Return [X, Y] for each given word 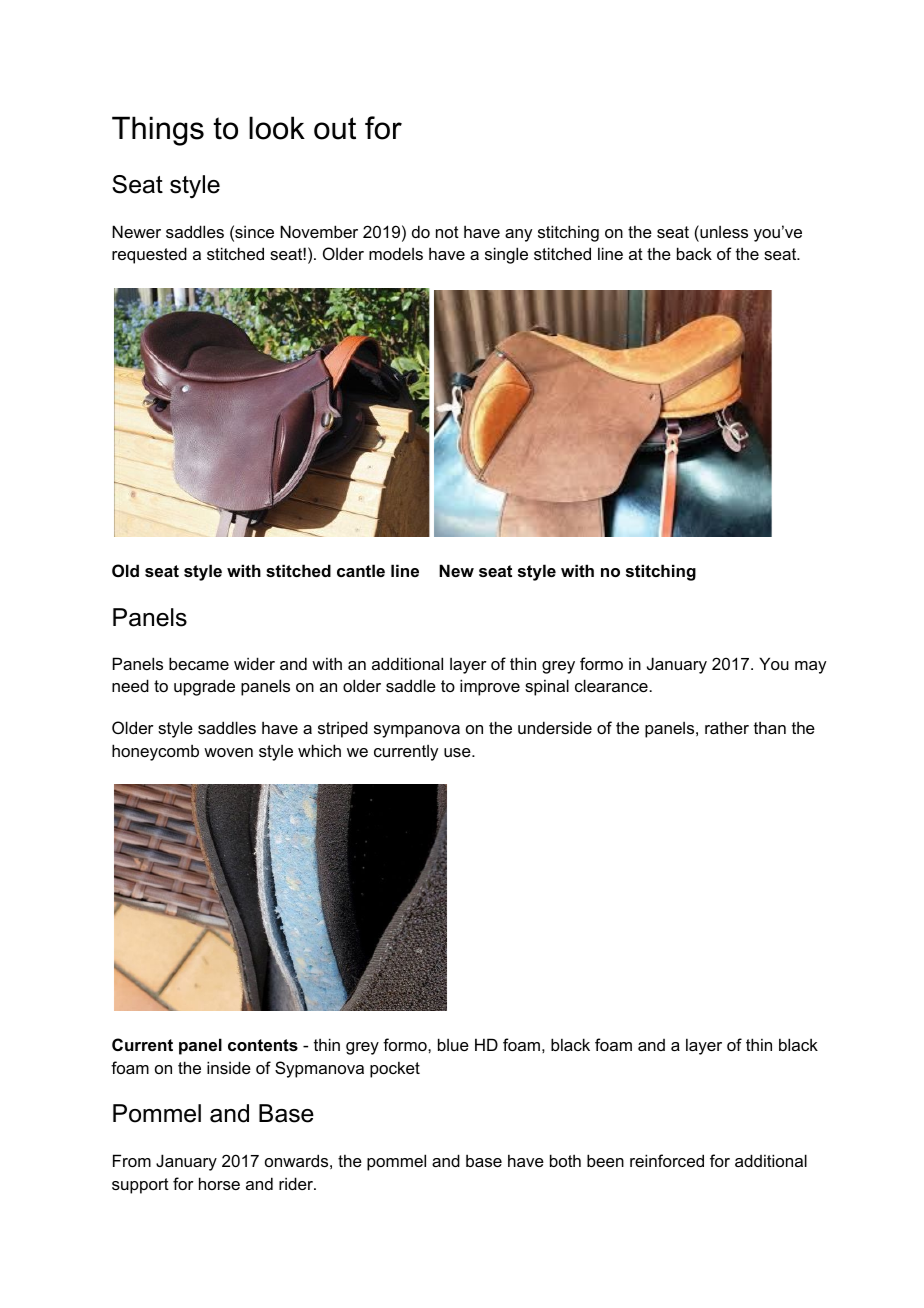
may [810, 667]
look [277, 128]
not [447, 232]
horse [219, 1183]
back [694, 253]
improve [490, 687]
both [565, 1160]
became [199, 663]
